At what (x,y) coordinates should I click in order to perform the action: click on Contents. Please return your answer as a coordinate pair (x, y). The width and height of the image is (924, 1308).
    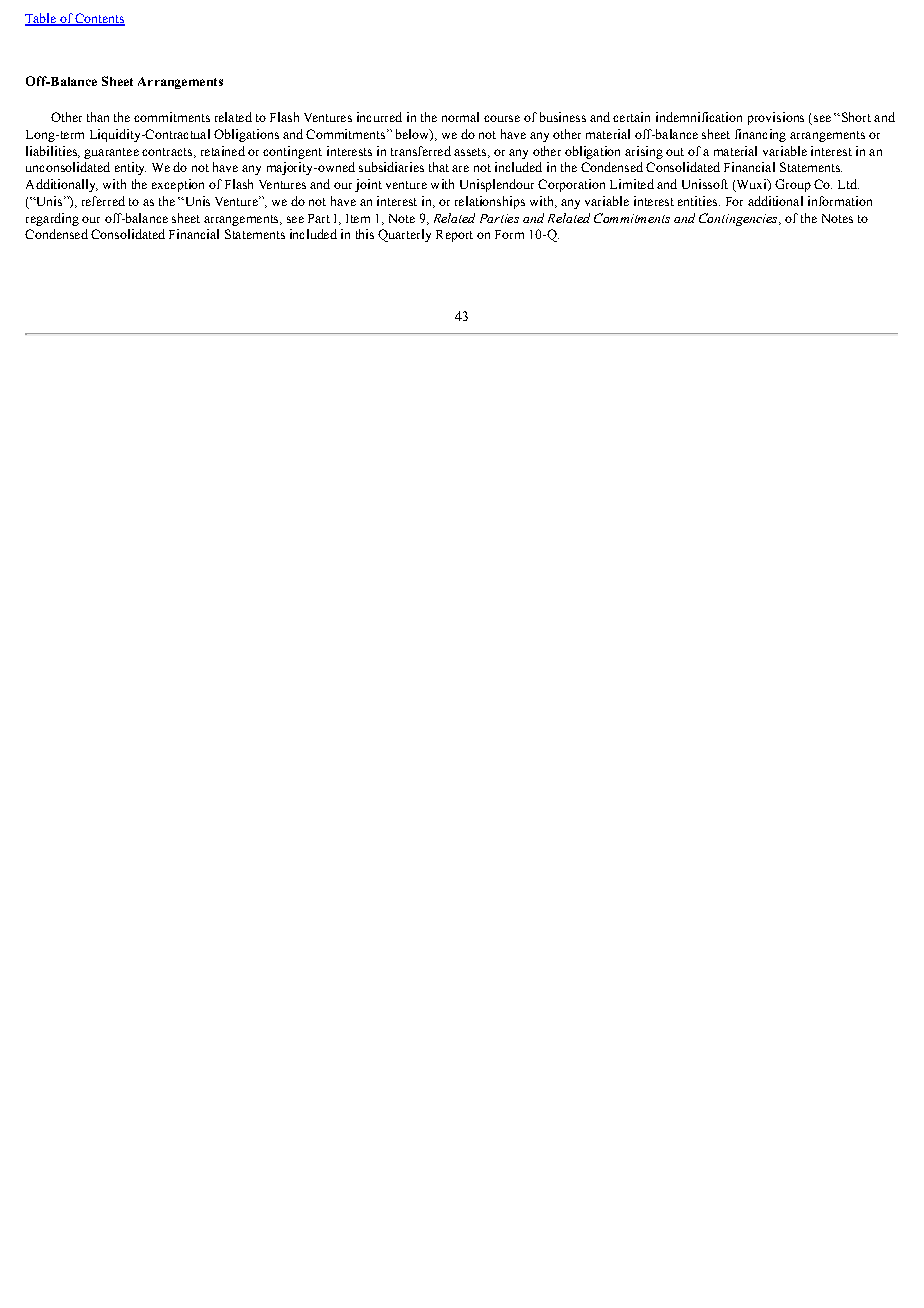
    Looking at the image, I should click on (99, 19).
